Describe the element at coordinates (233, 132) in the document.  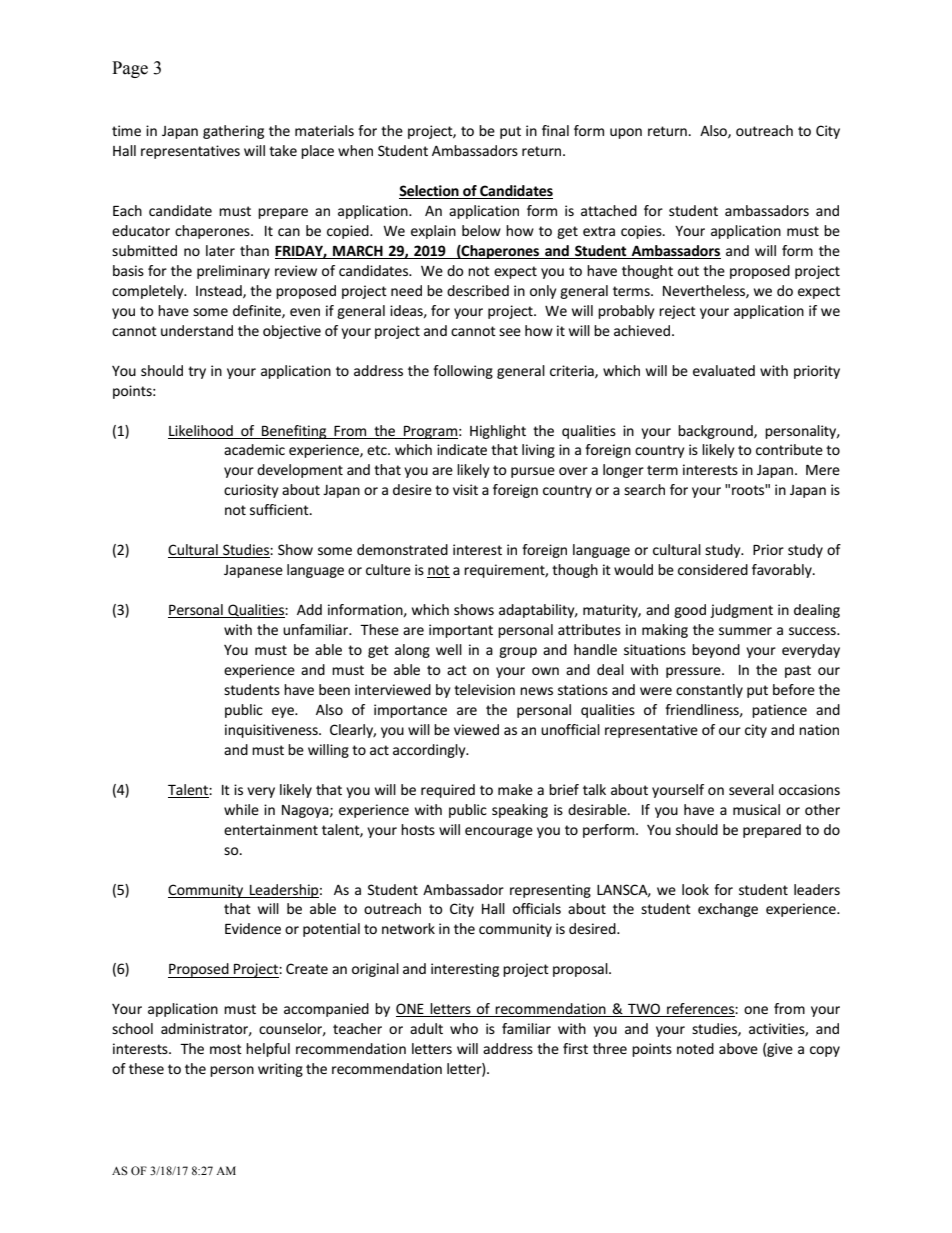
I see `gathering` at that location.
